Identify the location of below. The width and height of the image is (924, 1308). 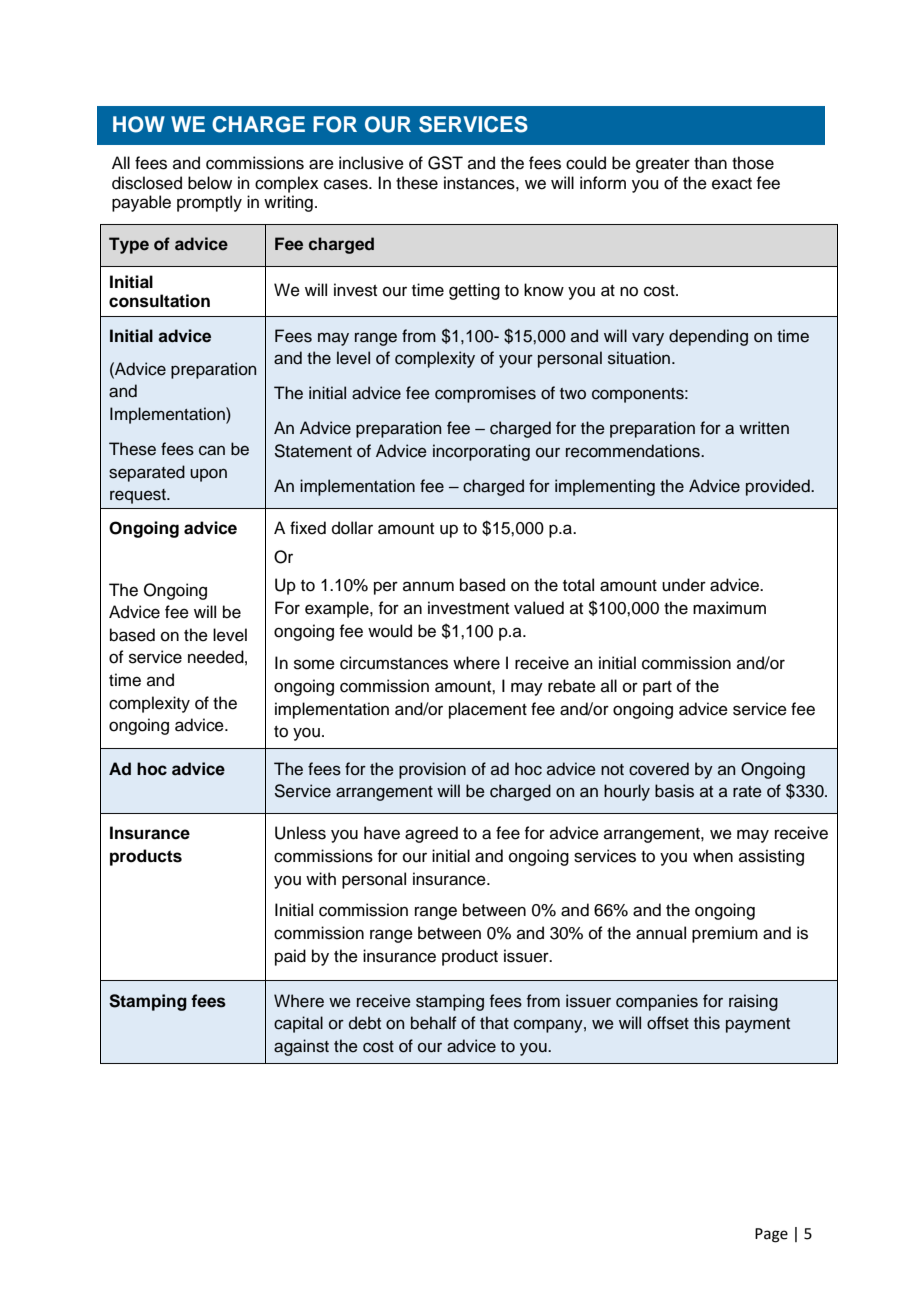
(210, 183).
